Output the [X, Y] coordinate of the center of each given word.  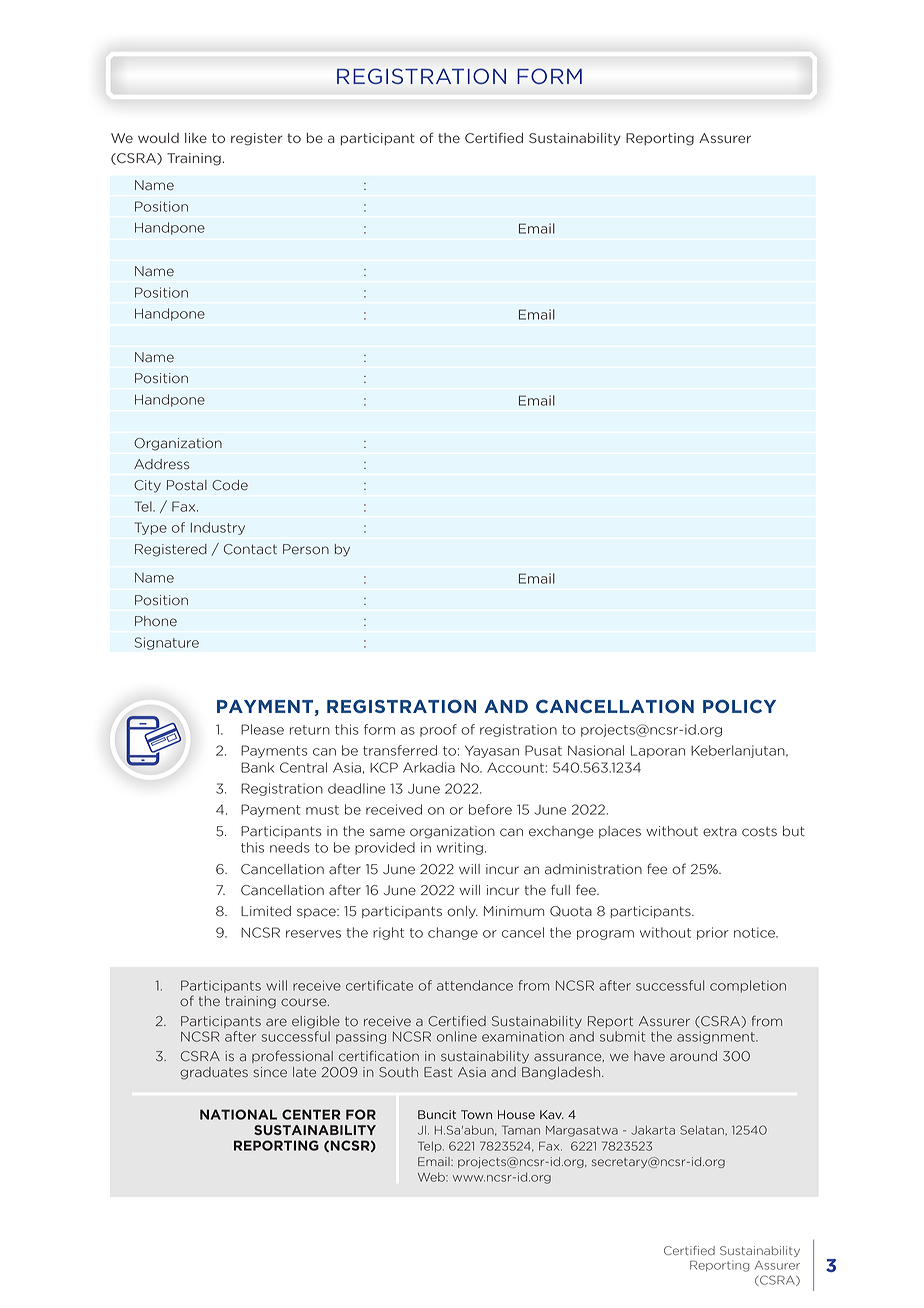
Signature [167, 643]
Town [476, 1114]
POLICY [739, 706]
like [196, 138]
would [158, 138]
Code [230, 485]
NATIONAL [238, 1114]
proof [438, 730]
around [693, 1056]
